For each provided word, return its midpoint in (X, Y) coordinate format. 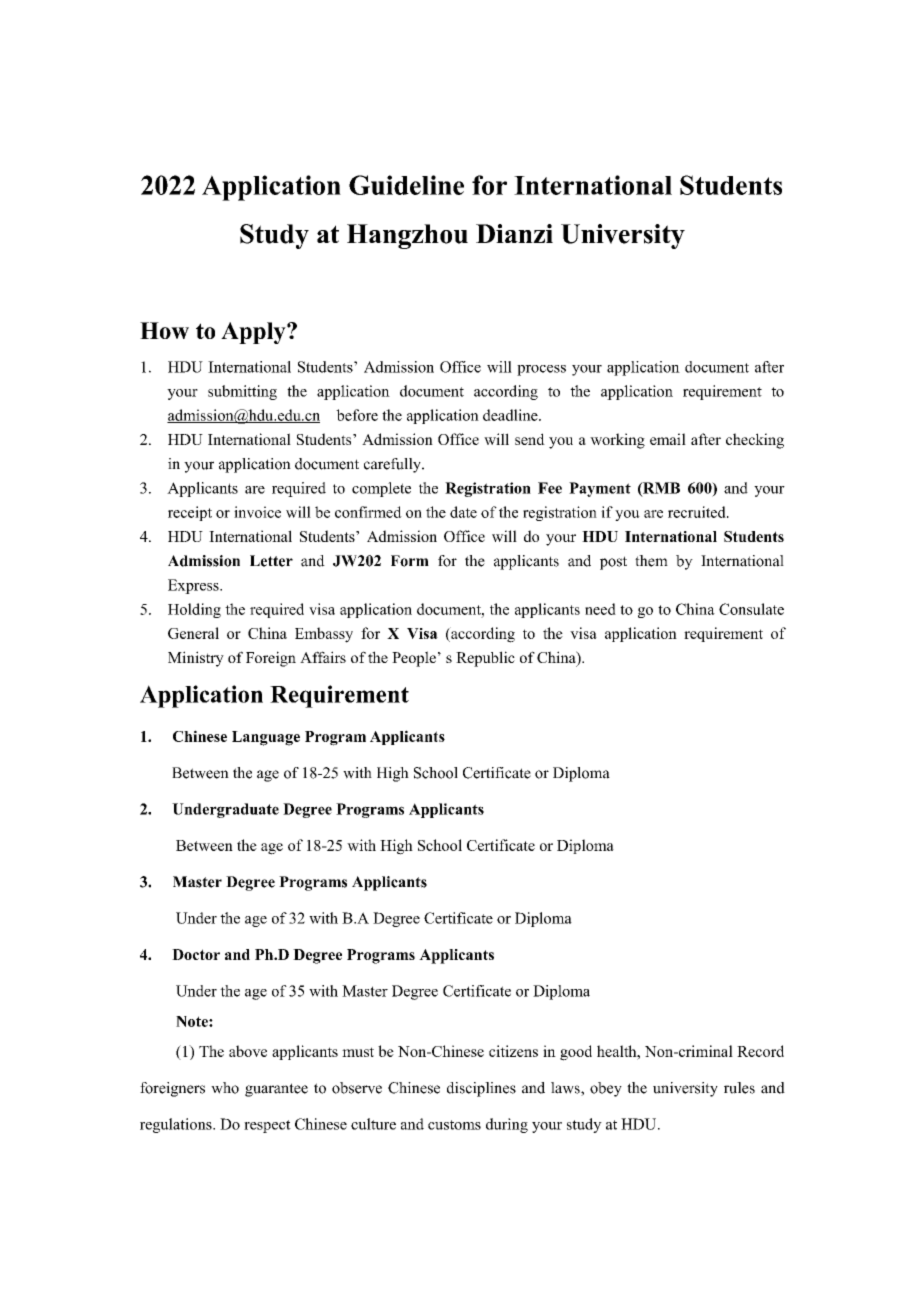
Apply (254, 333)
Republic (485, 659)
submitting (242, 392)
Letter (271, 561)
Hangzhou (407, 236)
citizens (513, 1051)
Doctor (196, 954)
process (541, 370)
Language (266, 738)
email (668, 439)
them (651, 561)
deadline (511, 415)
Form (410, 561)
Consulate (751, 609)
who (225, 1088)
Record (760, 1051)
